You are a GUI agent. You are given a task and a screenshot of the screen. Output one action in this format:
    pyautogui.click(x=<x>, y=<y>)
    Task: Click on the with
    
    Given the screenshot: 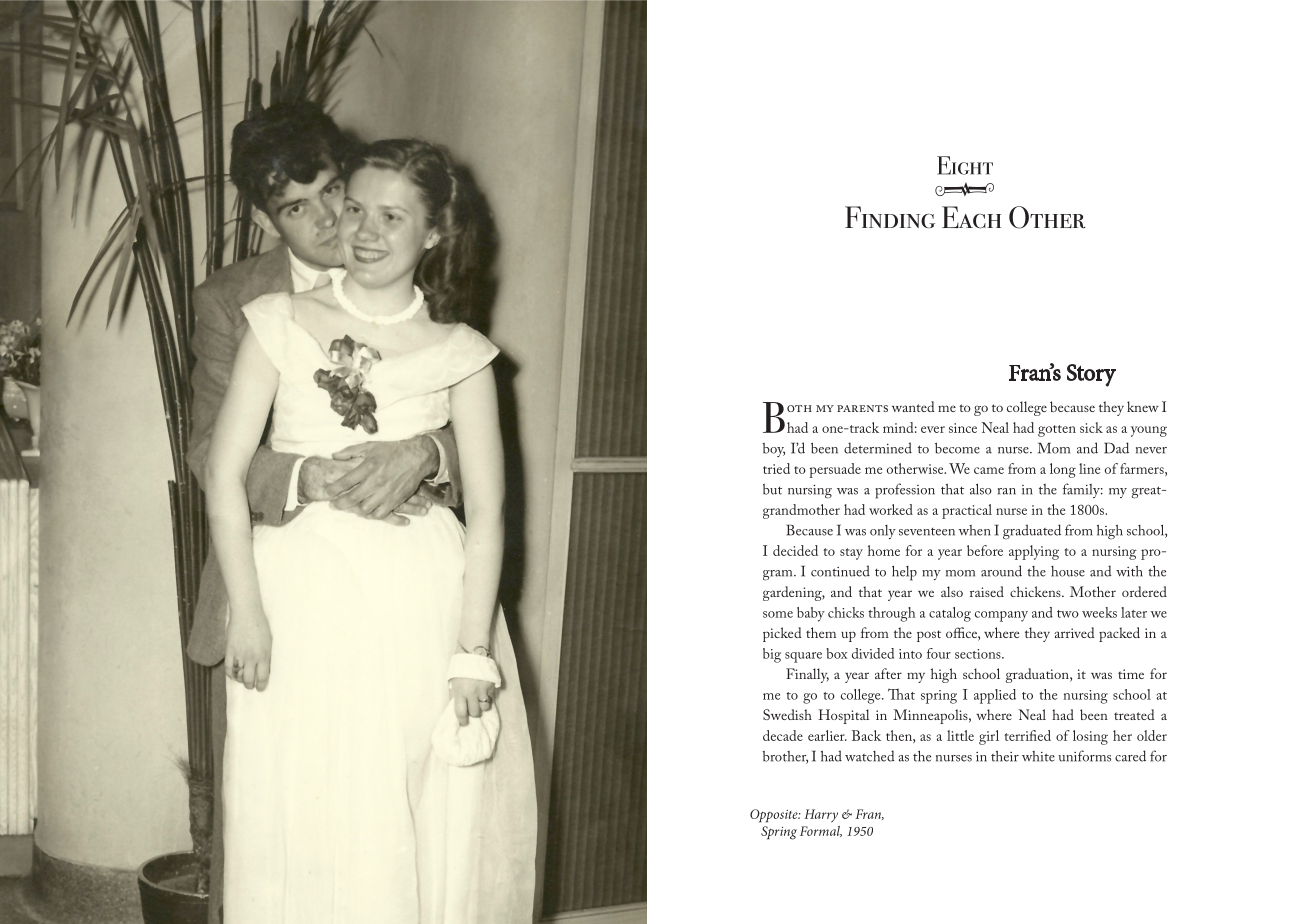 What is the action you would take?
    pyautogui.click(x=1129, y=571)
